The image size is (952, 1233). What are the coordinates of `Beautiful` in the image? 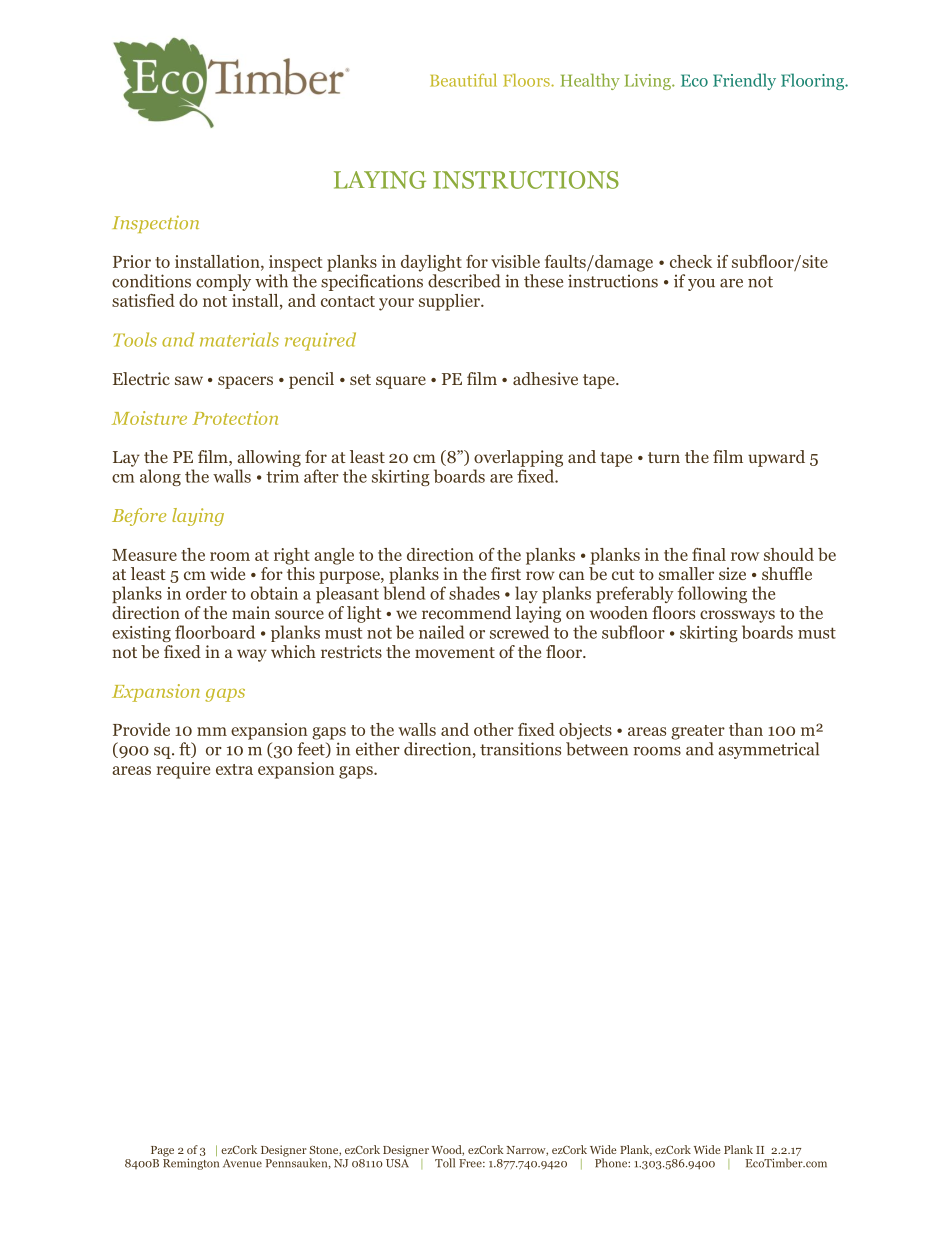 It's located at (463, 80).
